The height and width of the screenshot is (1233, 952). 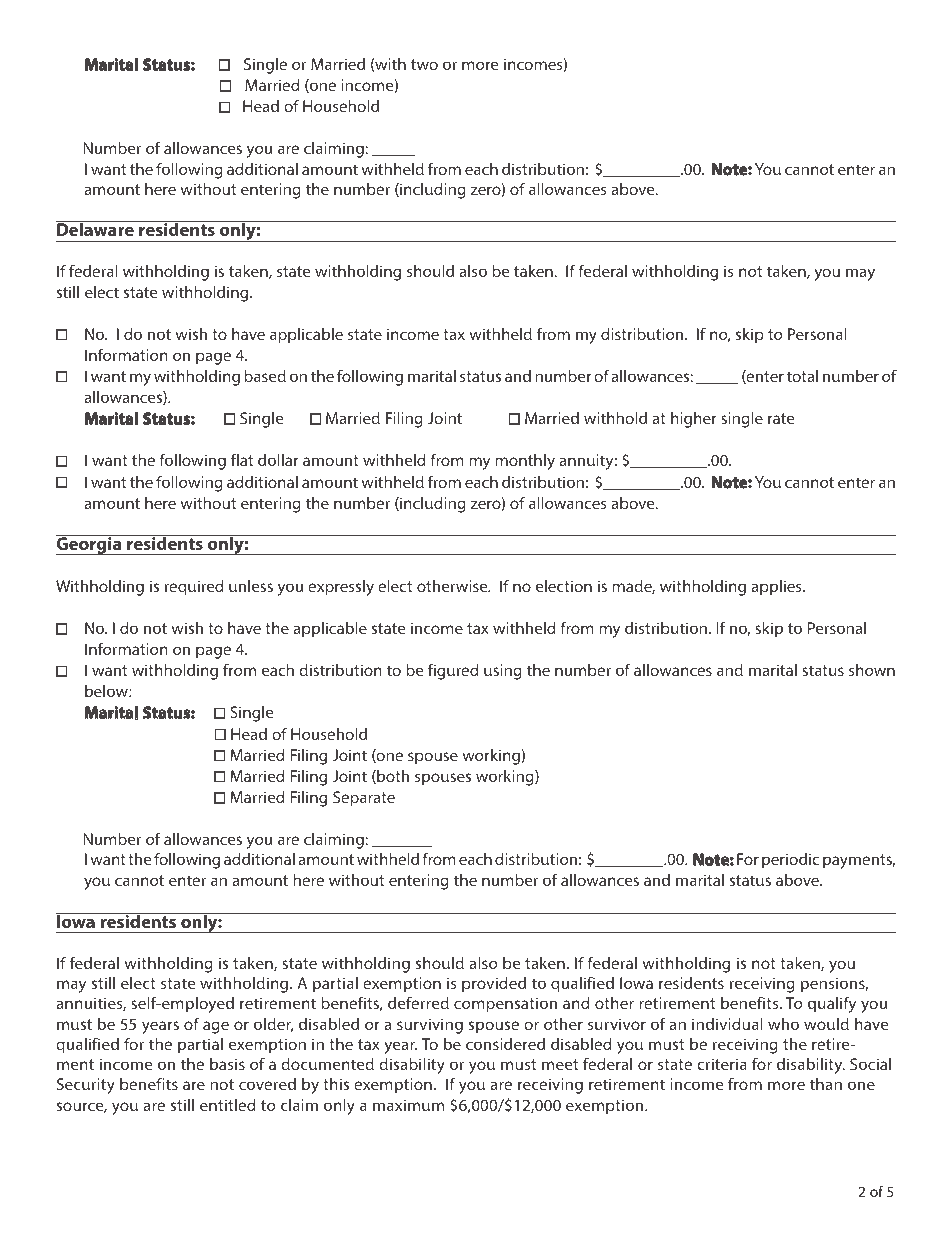 What do you see at coordinates (505, 1044) in the screenshot?
I see `considered` at bounding box center [505, 1044].
